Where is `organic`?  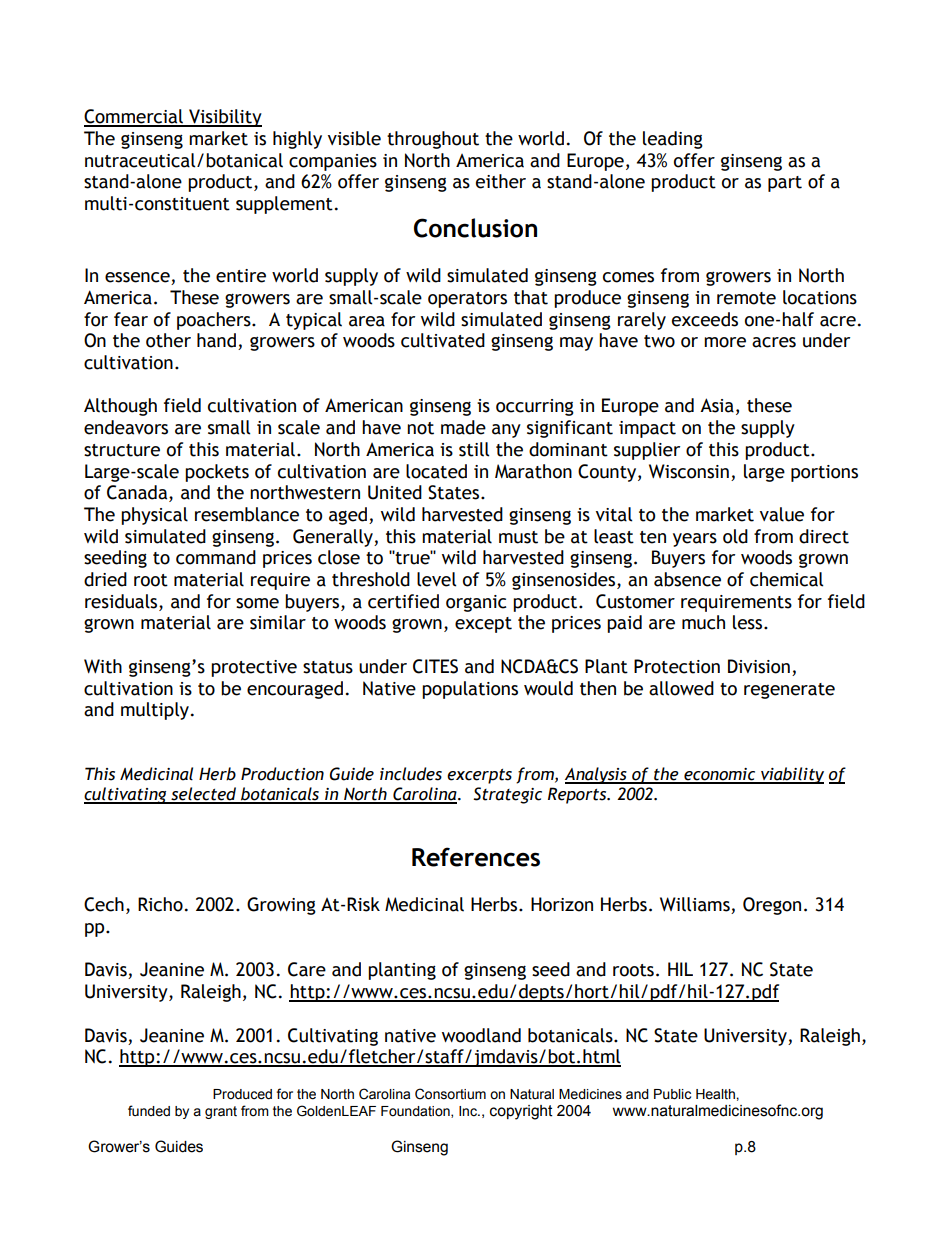
organic is located at coordinates (476, 603).
